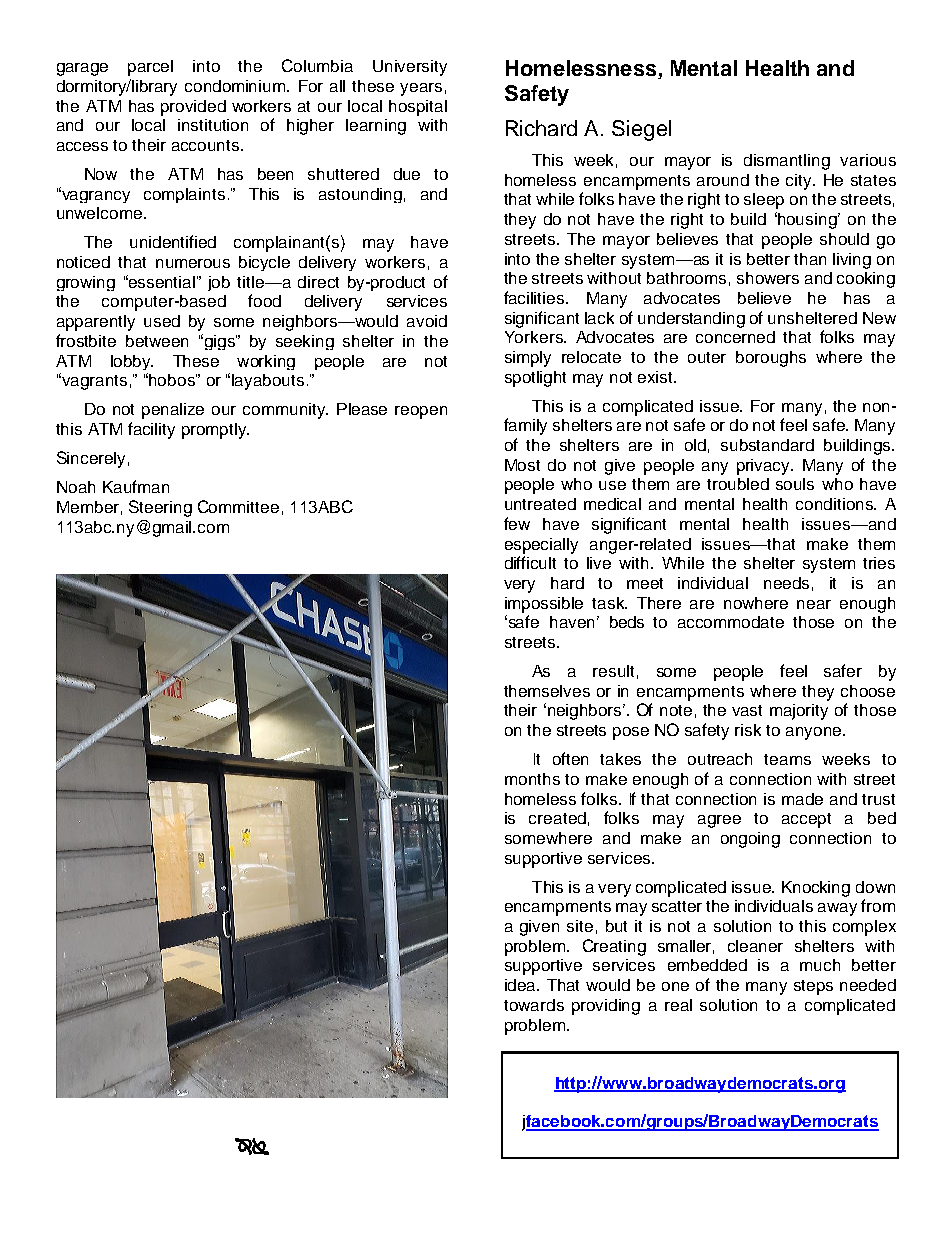 The width and height of the document is (952, 1233). What do you see at coordinates (787, 162) in the document?
I see `dismantling` at bounding box center [787, 162].
